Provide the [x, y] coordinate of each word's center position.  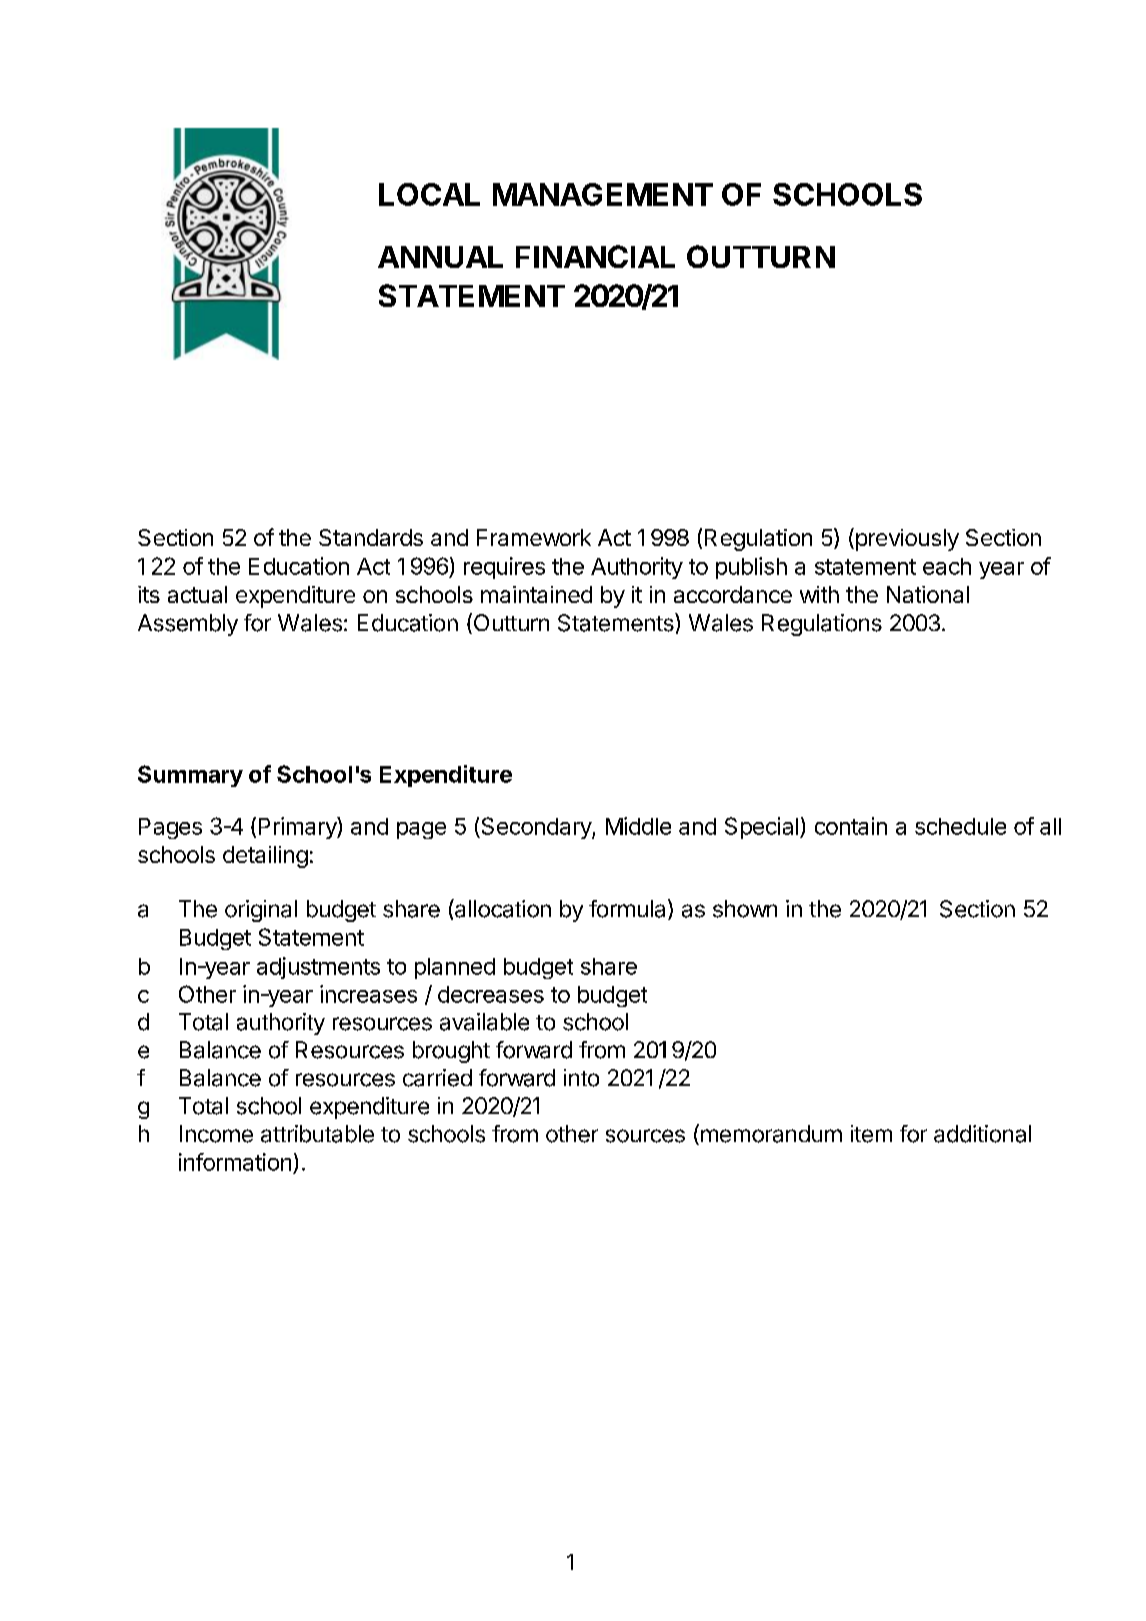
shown [745, 909]
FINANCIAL [595, 256]
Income [216, 1134]
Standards [371, 537]
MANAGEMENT [603, 194]
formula [627, 909]
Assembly [188, 625]
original [261, 911]
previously [906, 539]
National [928, 594]
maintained [536, 594]
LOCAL [429, 194]
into [581, 1078]
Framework [534, 537]
